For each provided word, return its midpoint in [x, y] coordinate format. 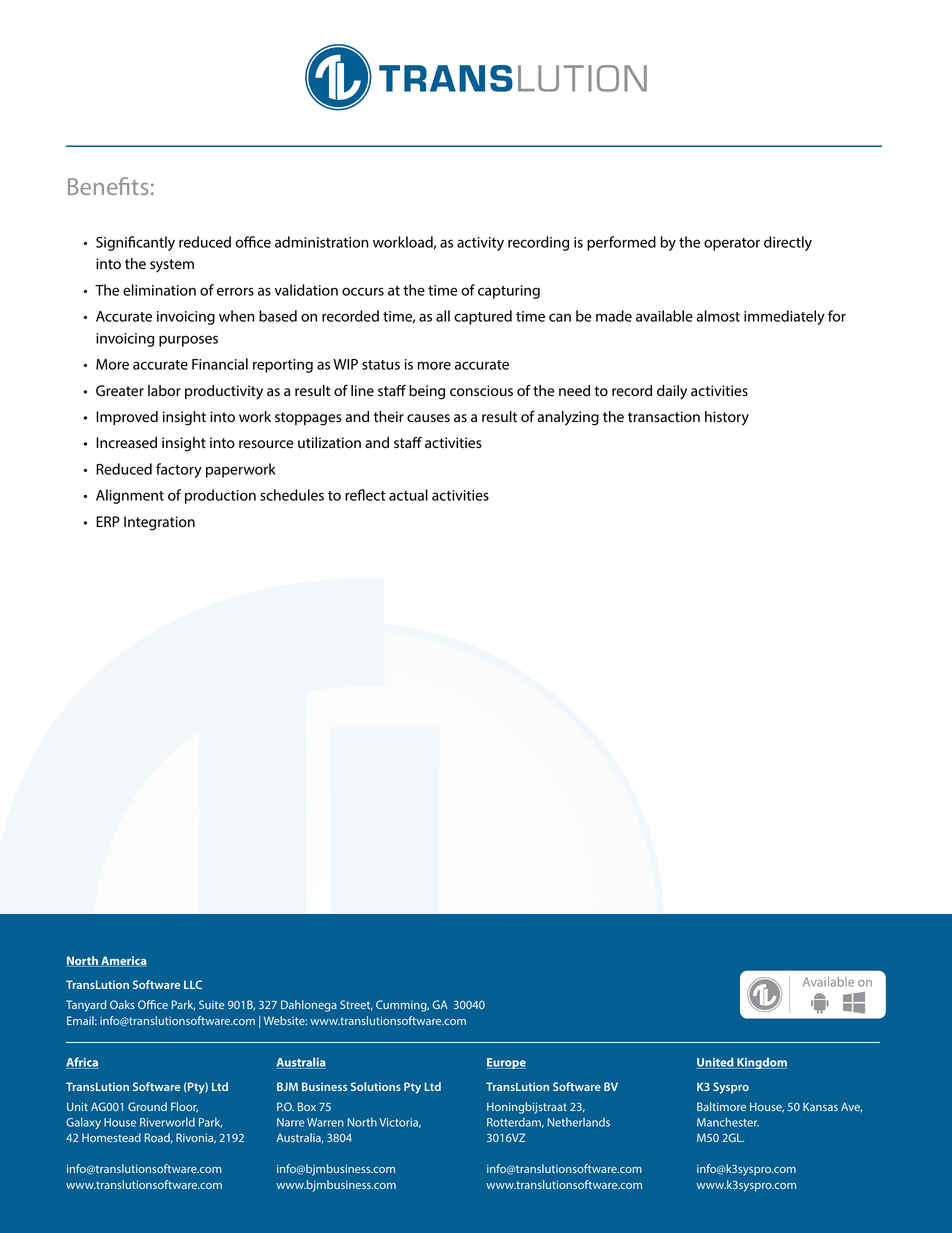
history [727, 418]
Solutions [376, 1086]
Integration [159, 523]
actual [408, 495]
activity [480, 244]
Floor [184, 1107]
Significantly [135, 243]
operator [732, 244]
